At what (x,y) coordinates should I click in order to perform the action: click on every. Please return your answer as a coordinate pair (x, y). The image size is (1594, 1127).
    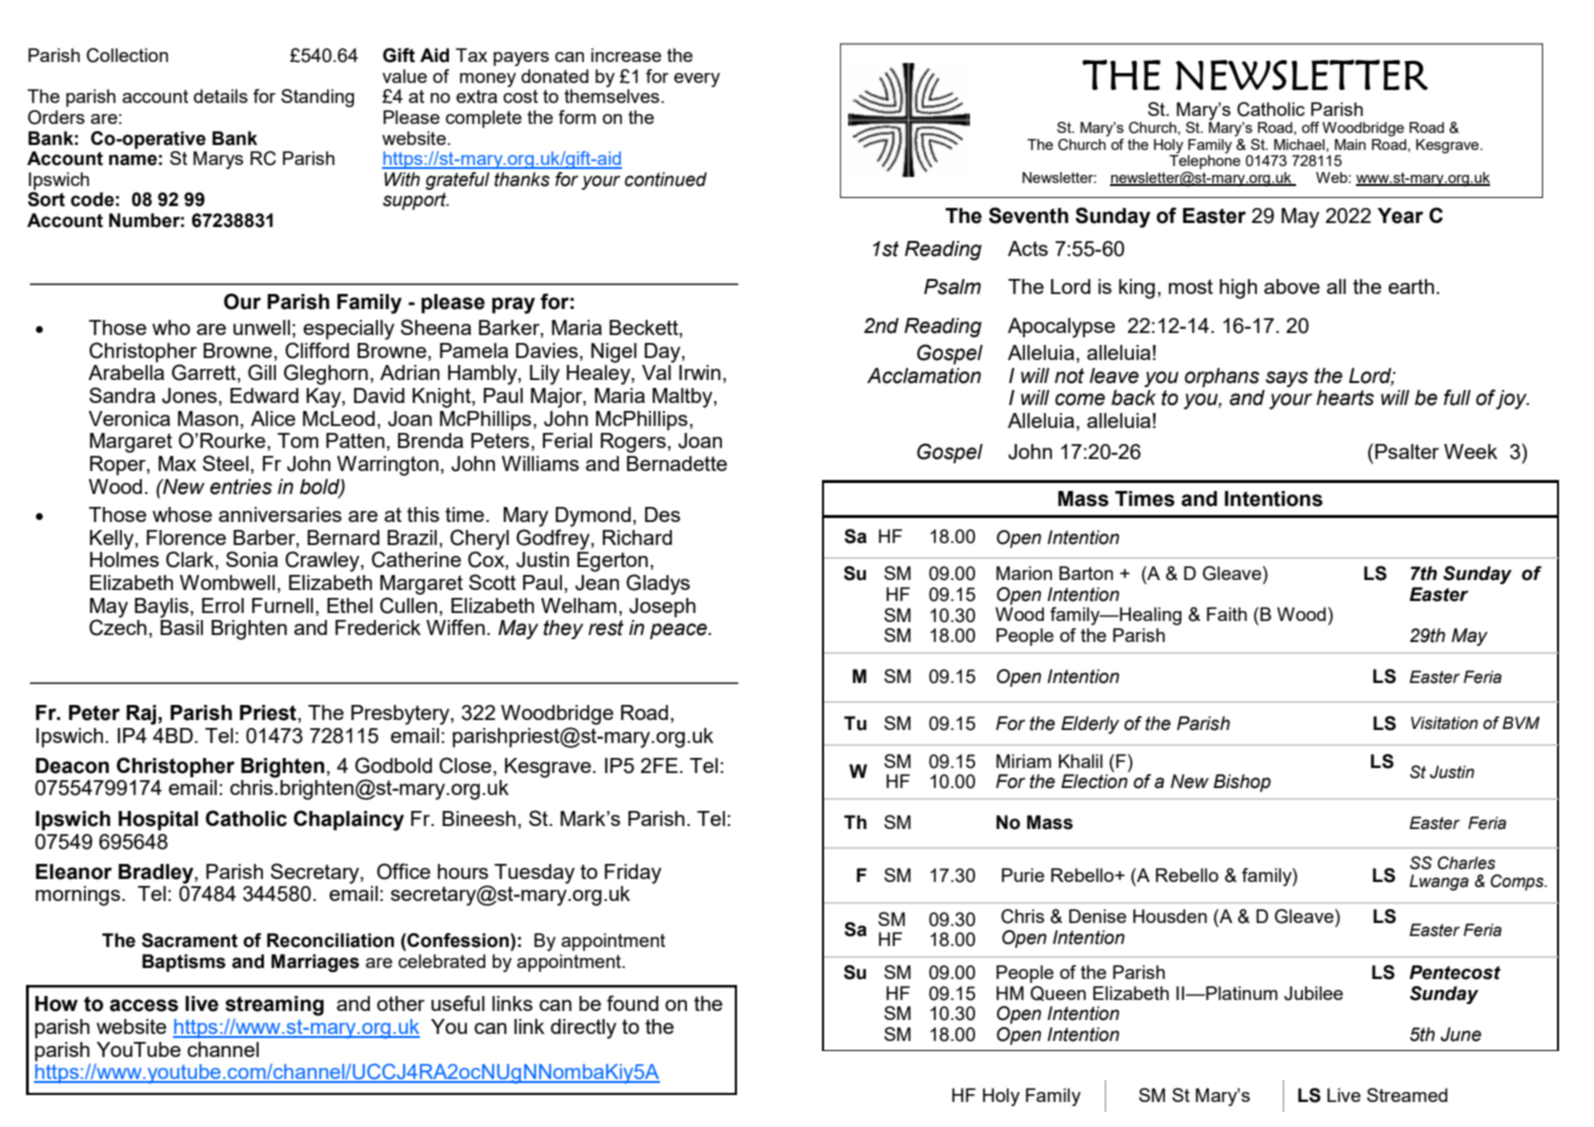
    Looking at the image, I should click on (697, 80).
